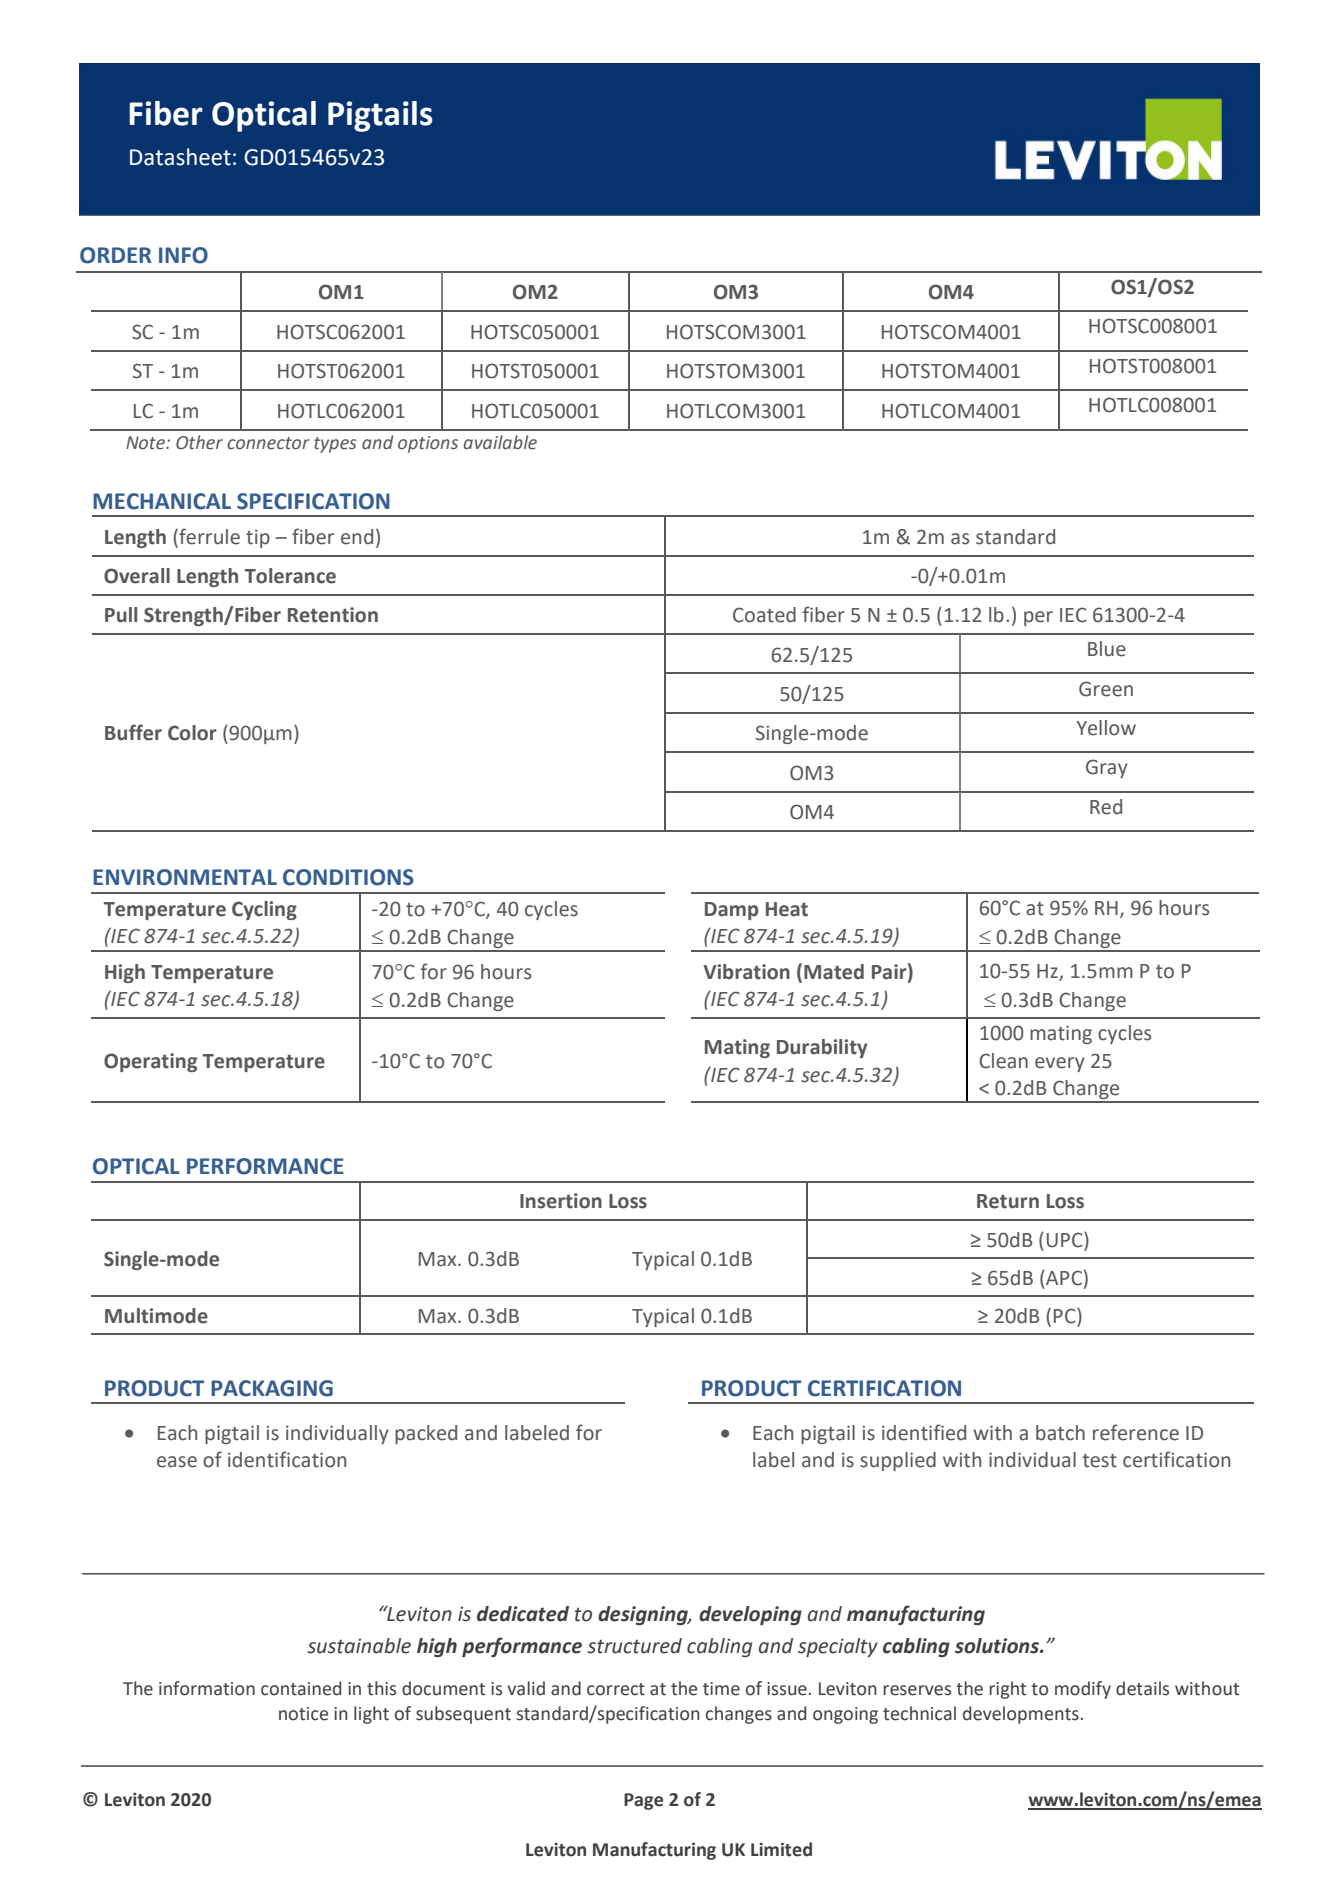  I want to click on Page, so click(643, 1801).
